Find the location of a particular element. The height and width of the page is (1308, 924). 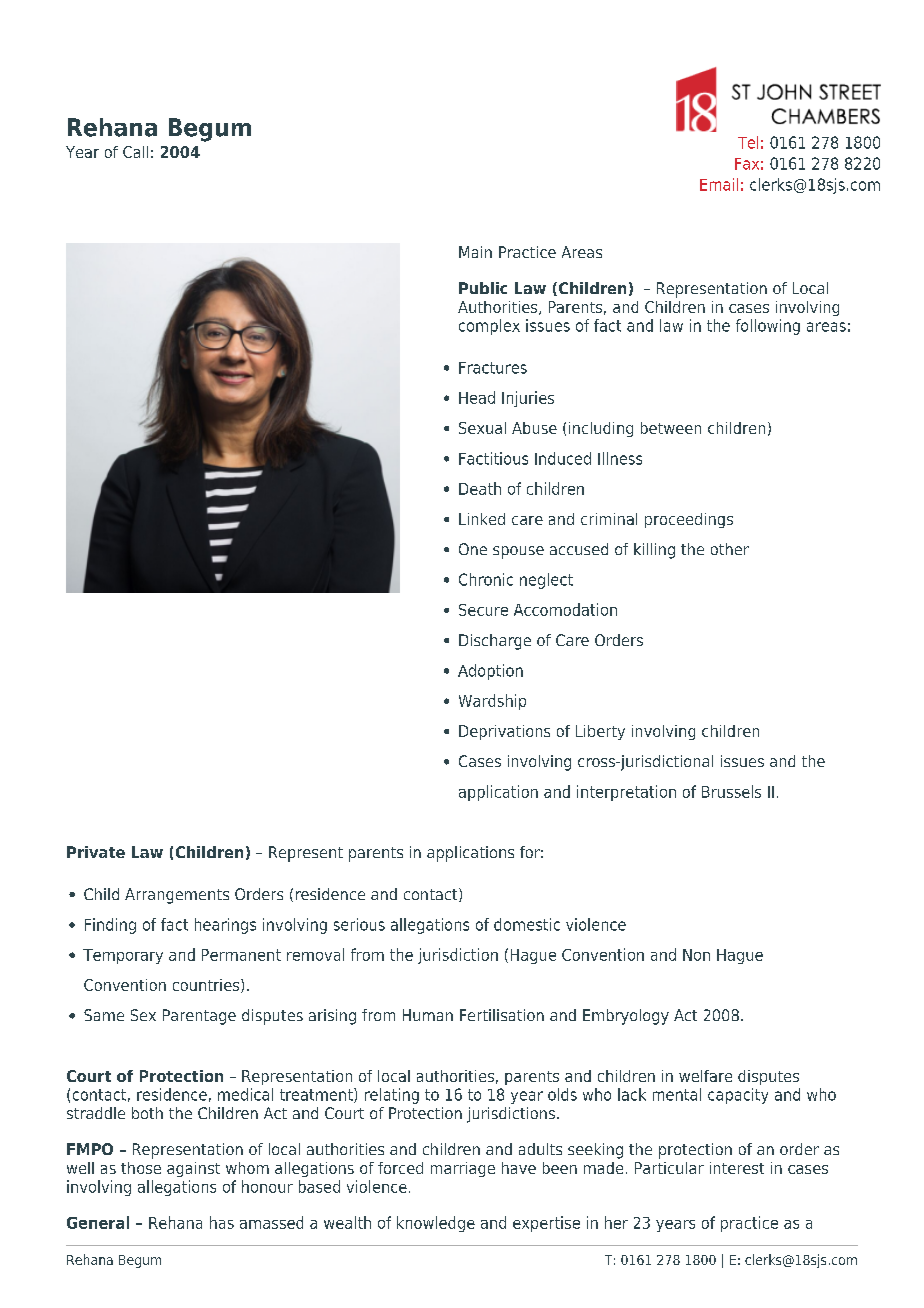

Brussels is located at coordinates (731, 791).
